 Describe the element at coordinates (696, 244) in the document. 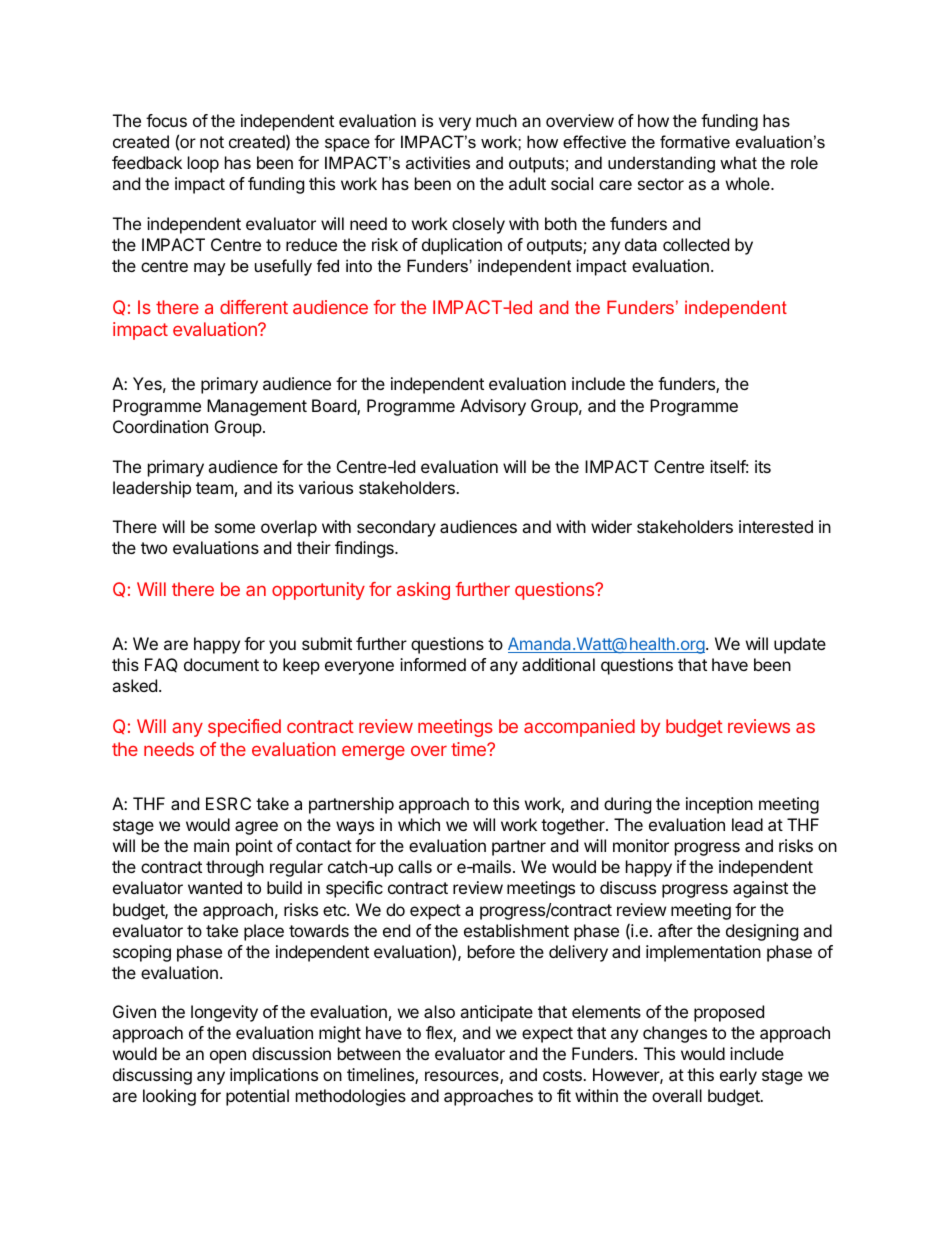

I see `collected` at that location.
